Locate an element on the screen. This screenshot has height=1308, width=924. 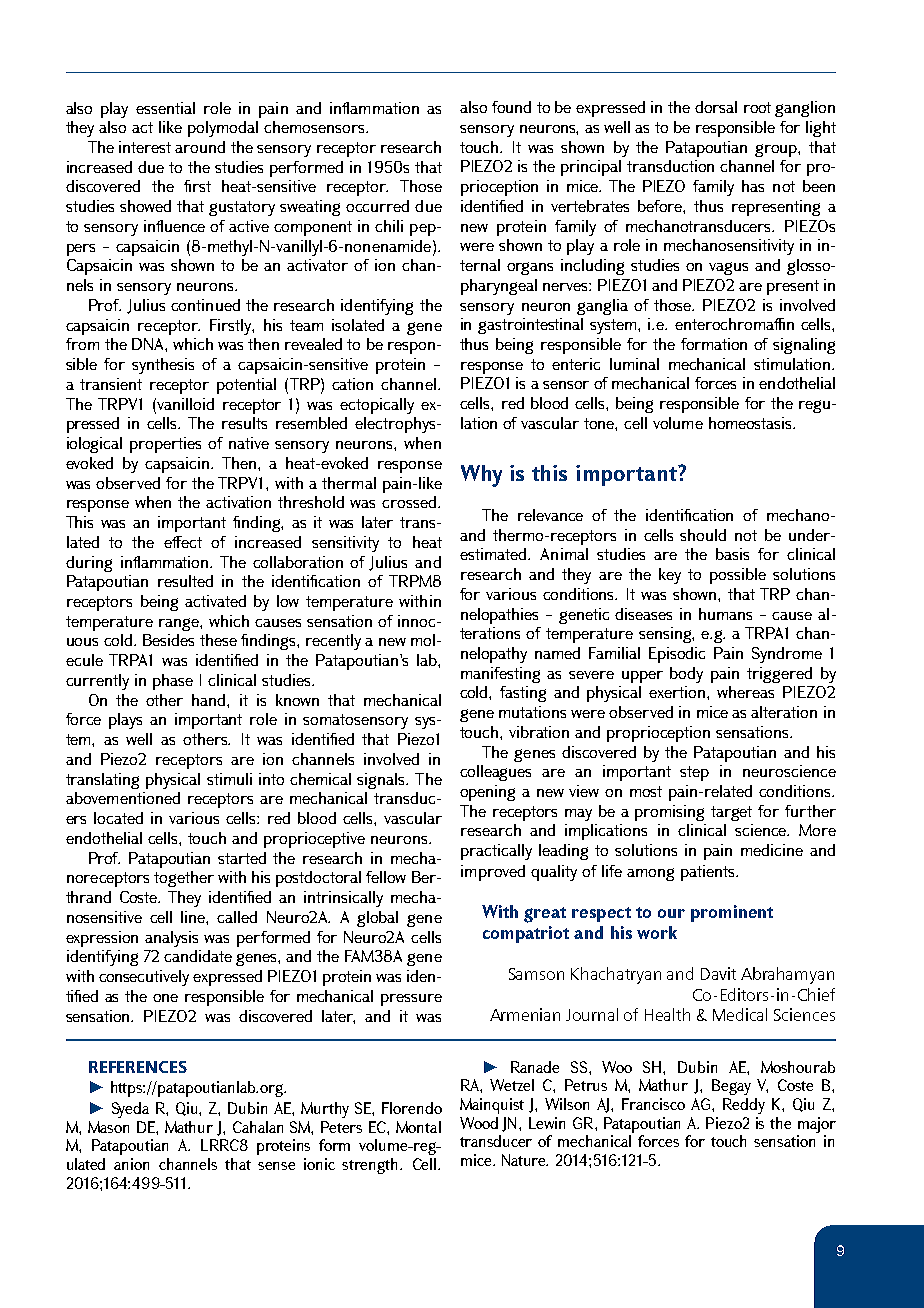
dorsal is located at coordinates (716, 107).
